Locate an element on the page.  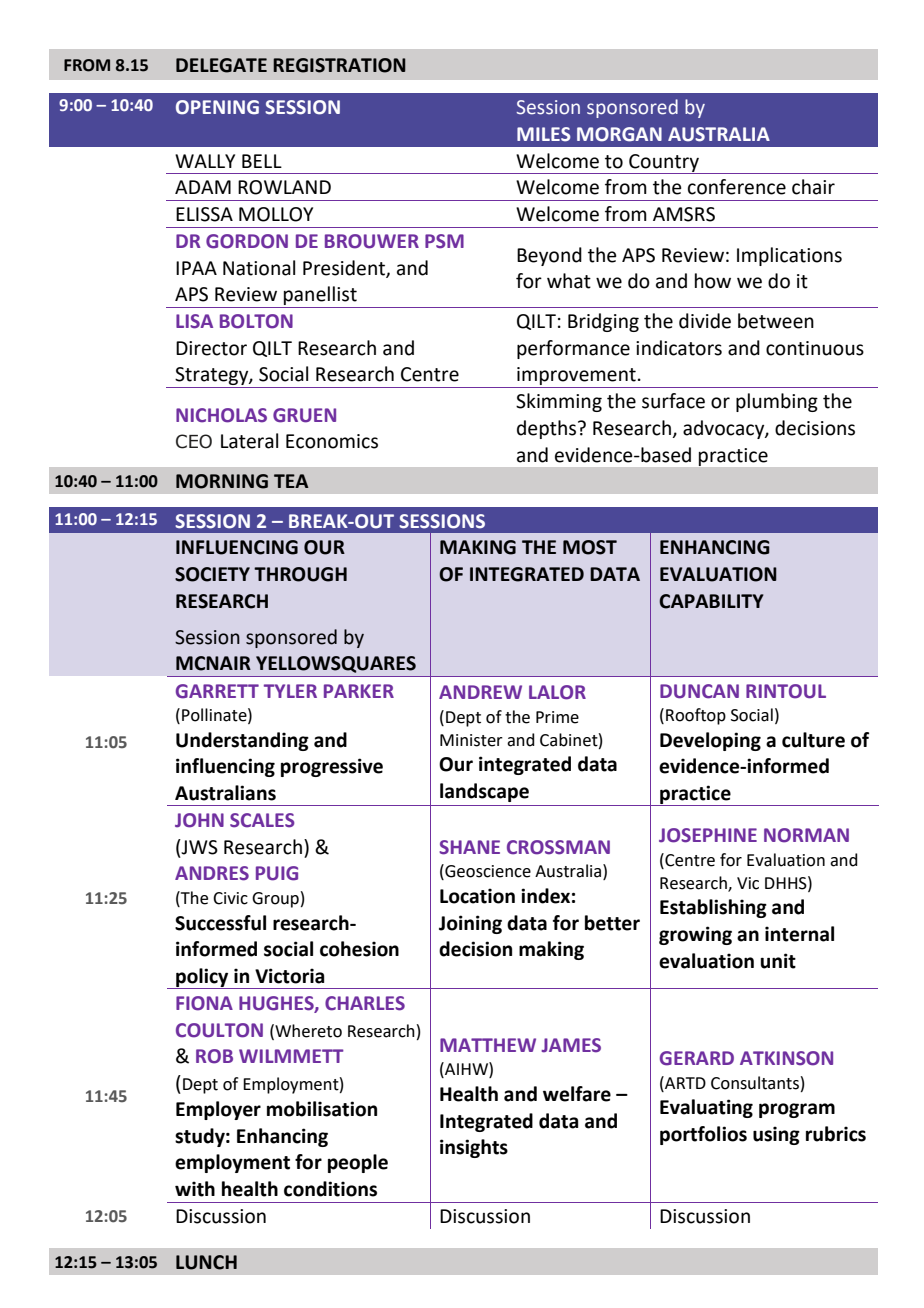
SCALES is located at coordinates (262, 820).
